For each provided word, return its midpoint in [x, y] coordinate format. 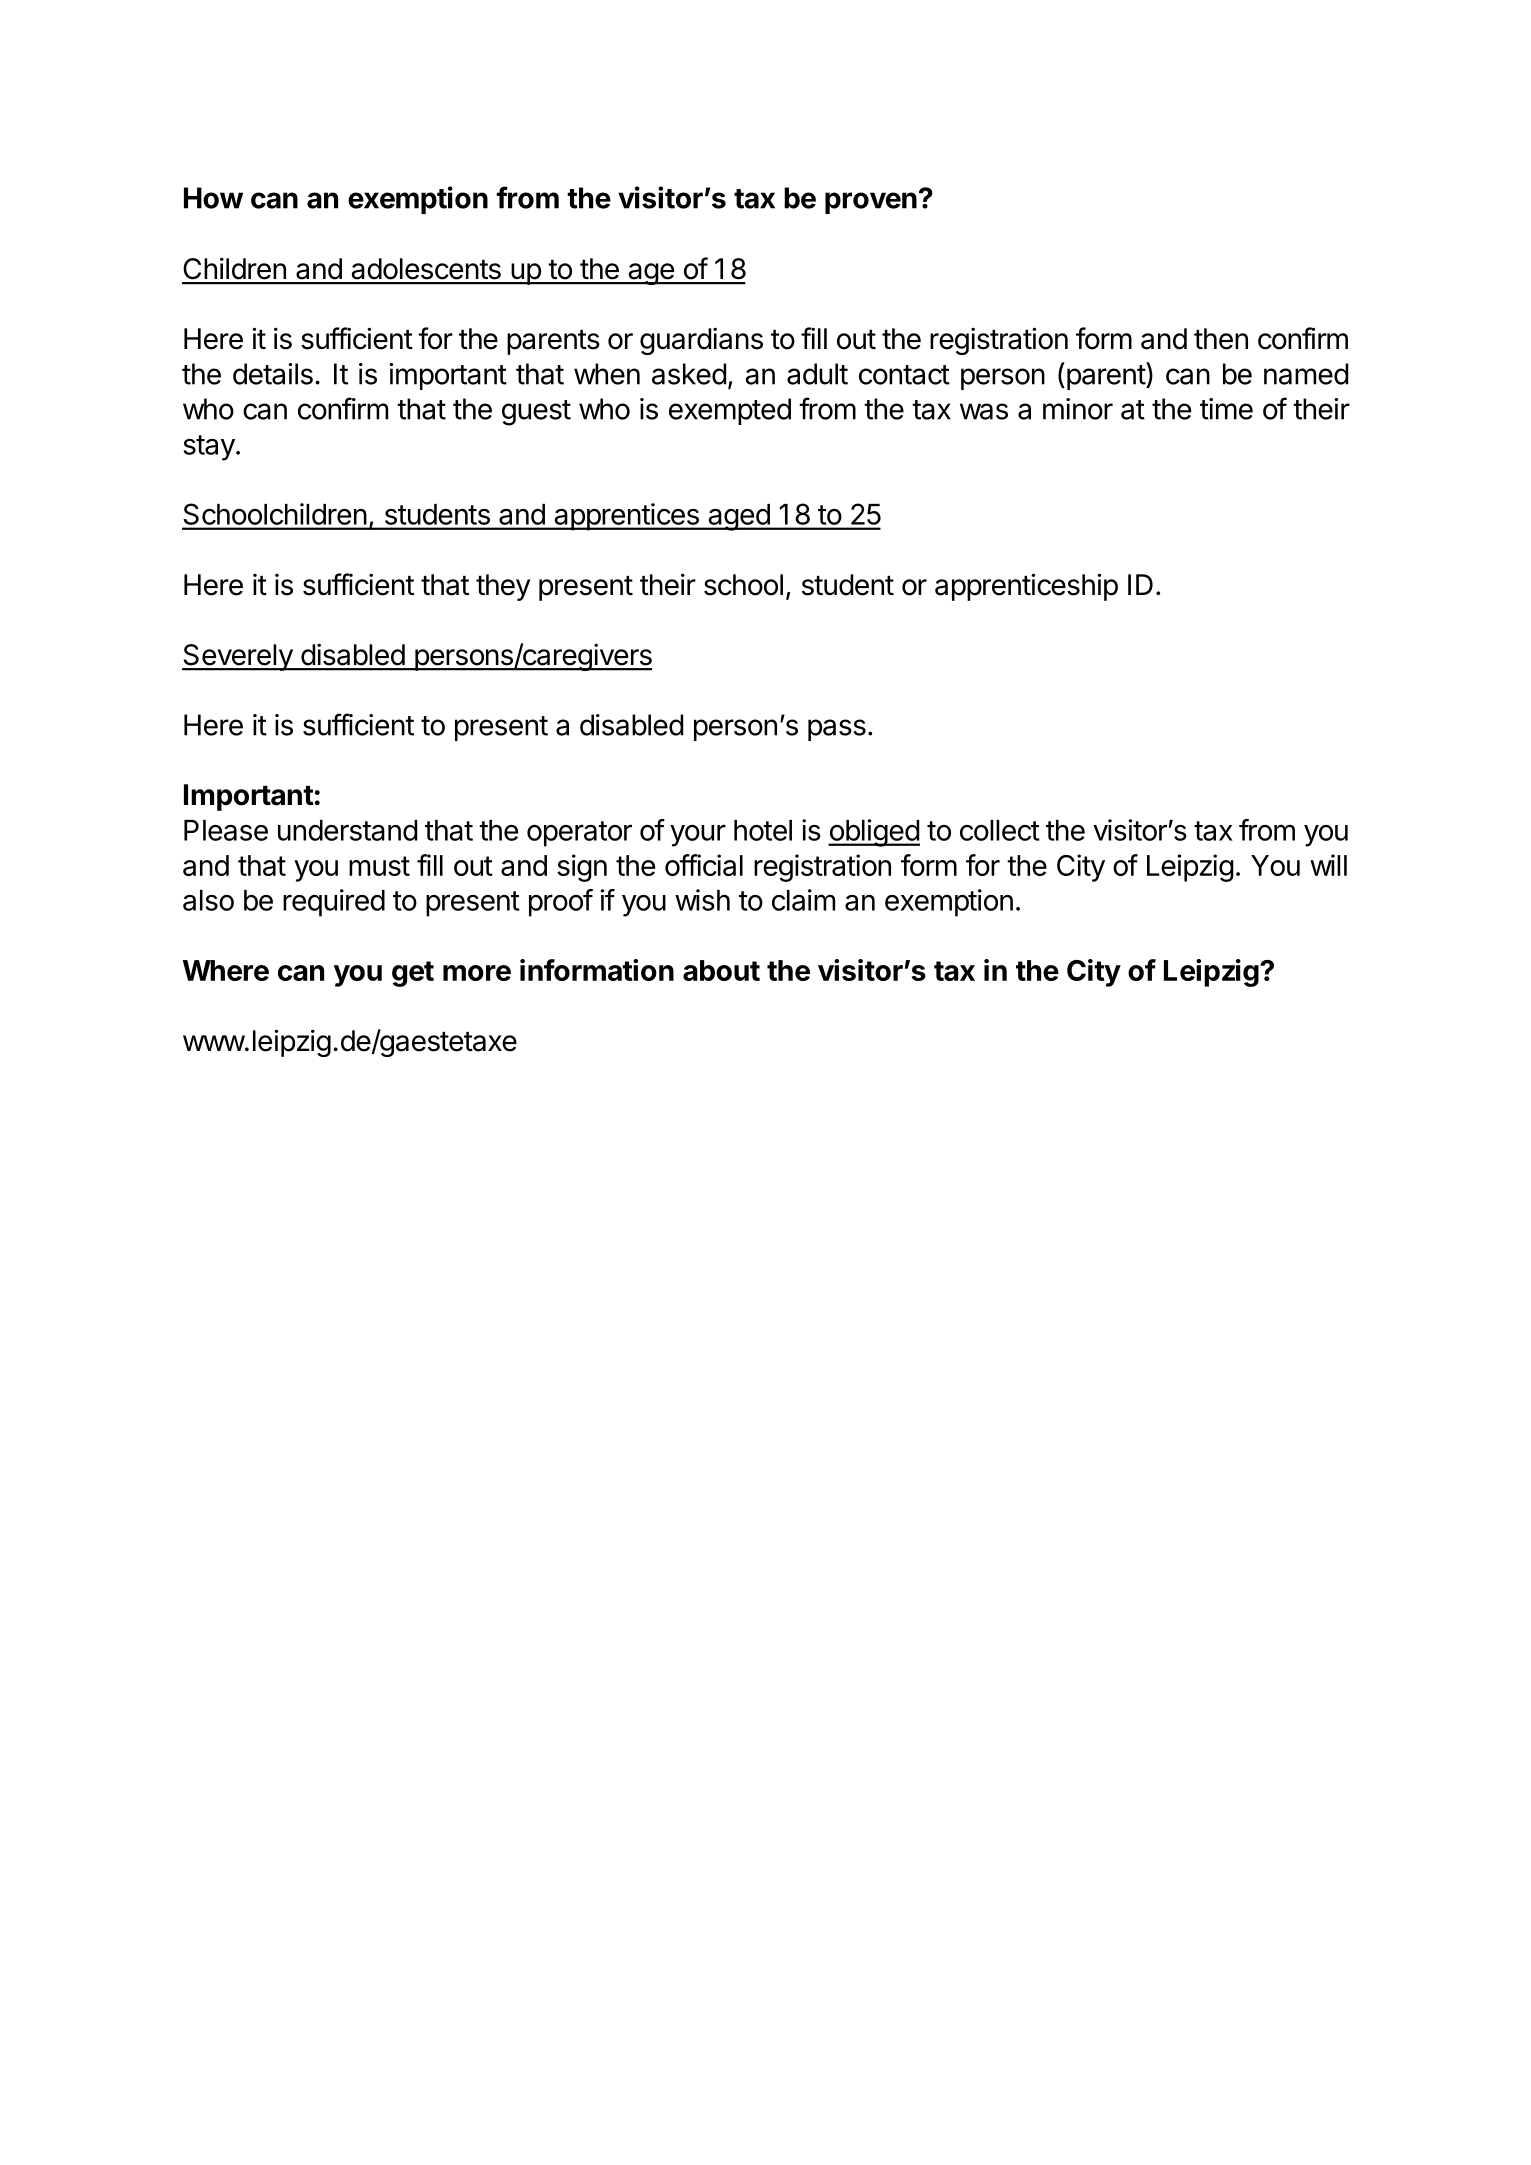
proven [871, 203]
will [1328, 865]
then [1221, 339]
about [721, 970]
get [413, 974]
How [213, 198]
